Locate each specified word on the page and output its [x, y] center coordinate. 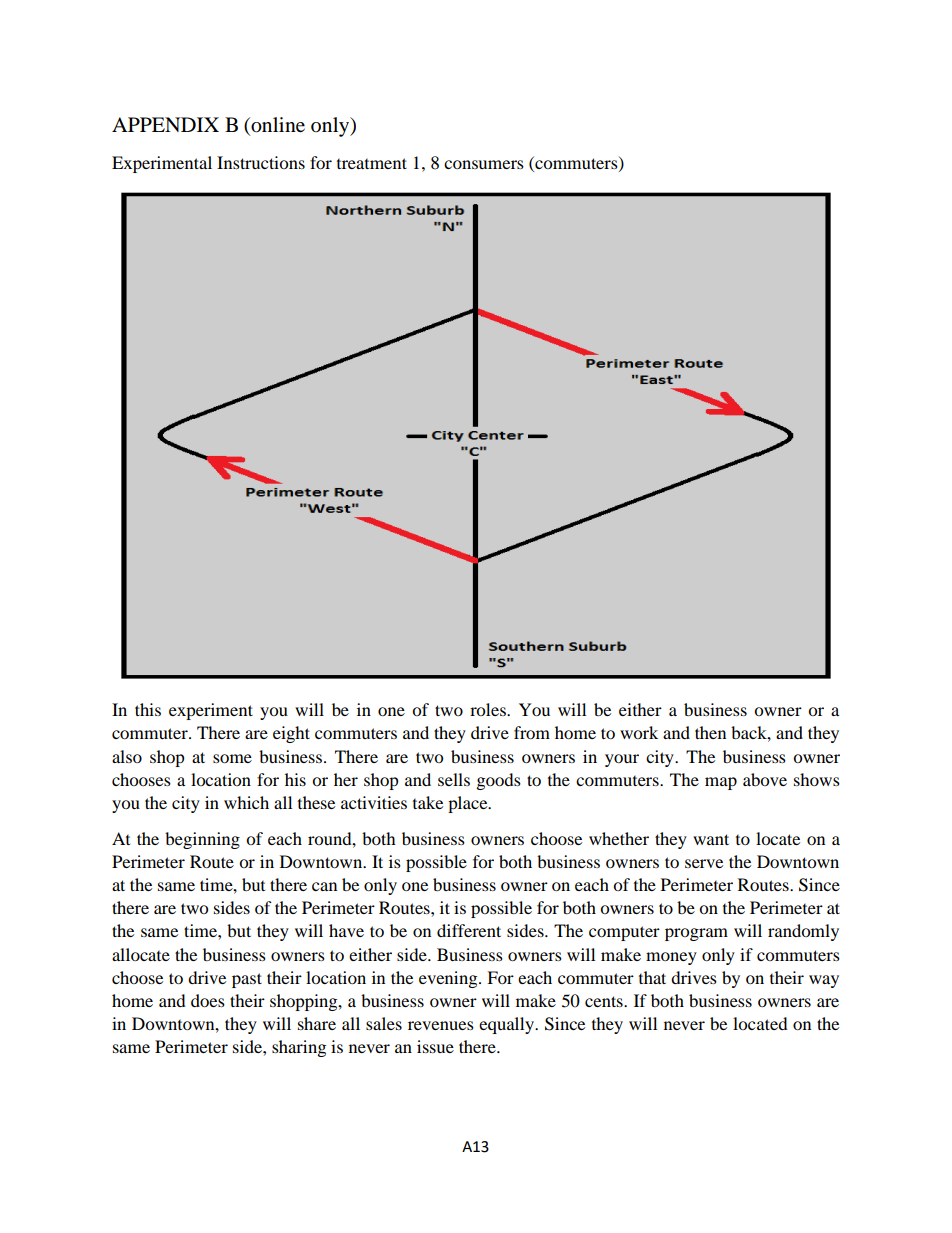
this [148, 709]
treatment [372, 163]
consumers [484, 164]
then [710, 732]
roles [489, 709]
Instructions [261, 162]
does [208, 1000]
